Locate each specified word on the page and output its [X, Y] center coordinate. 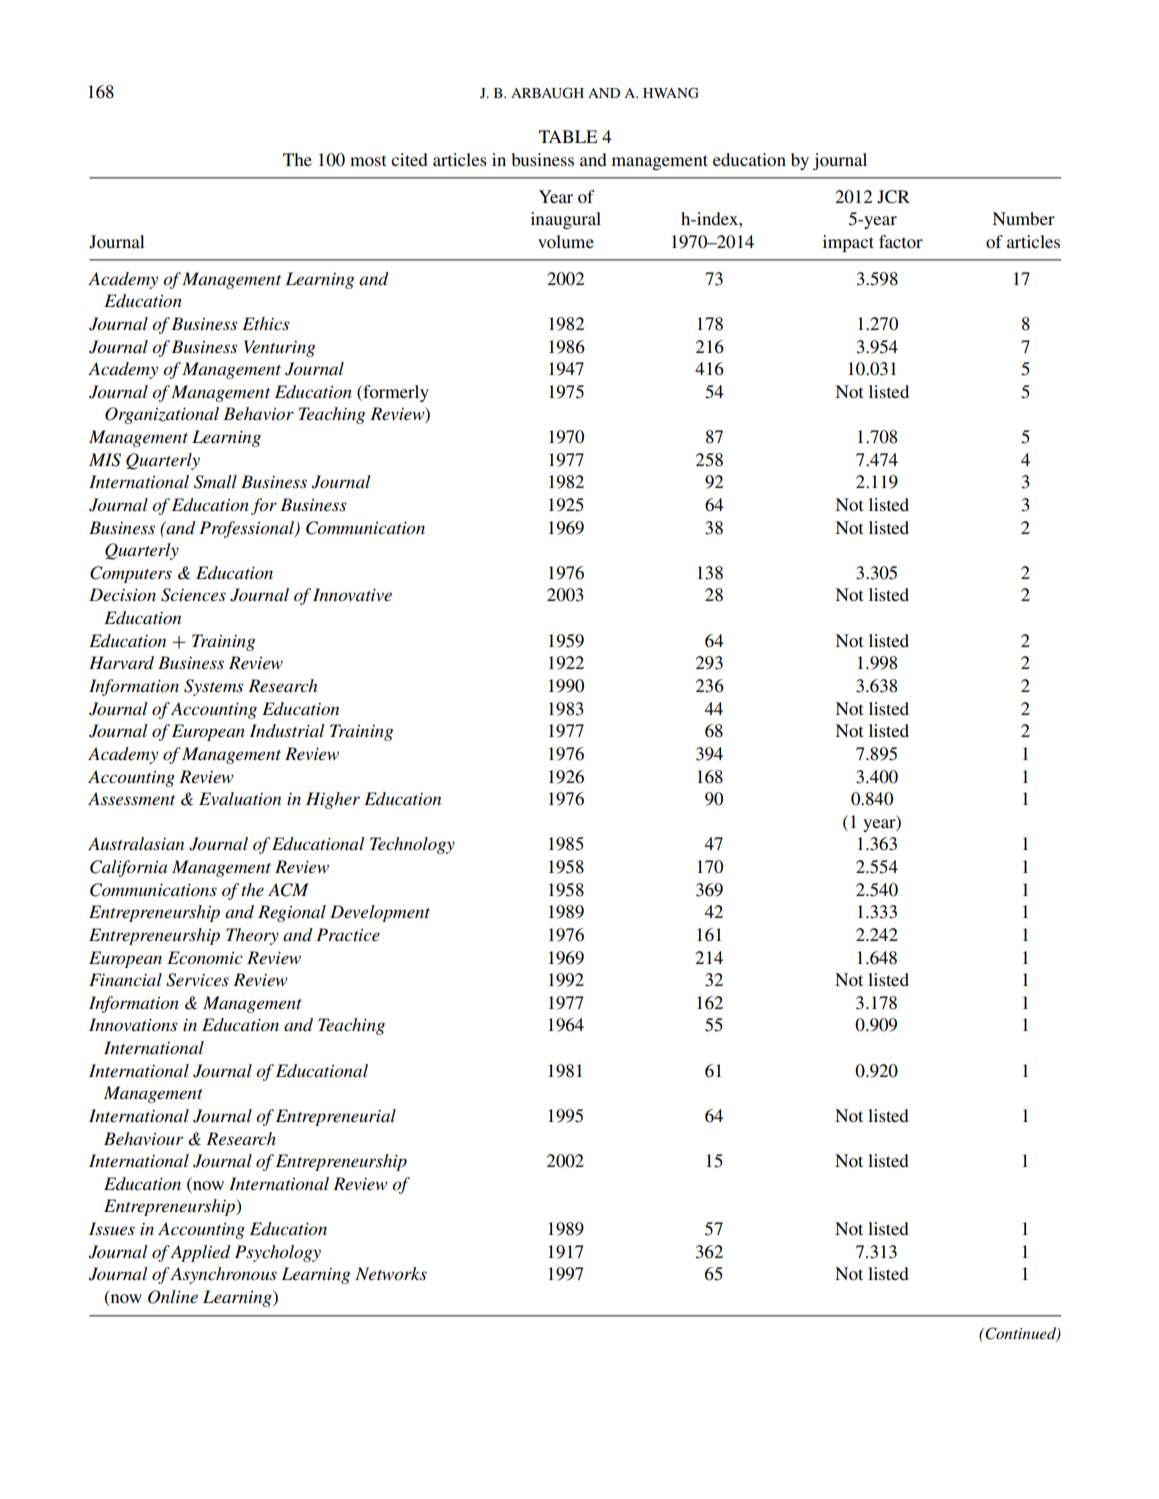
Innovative [352, 595]
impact [848, 243]
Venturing [280, 348]
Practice [348, 934]
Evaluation [240, 798]
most [368, 160]
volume [566, 241]
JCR [893, 197]
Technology [412, 845]
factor [901, 241]
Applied [200, 1253]
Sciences [193, 595]
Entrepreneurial [336, 1117]
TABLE [568, 136]
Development [380, 913]
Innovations [133, 1024]
